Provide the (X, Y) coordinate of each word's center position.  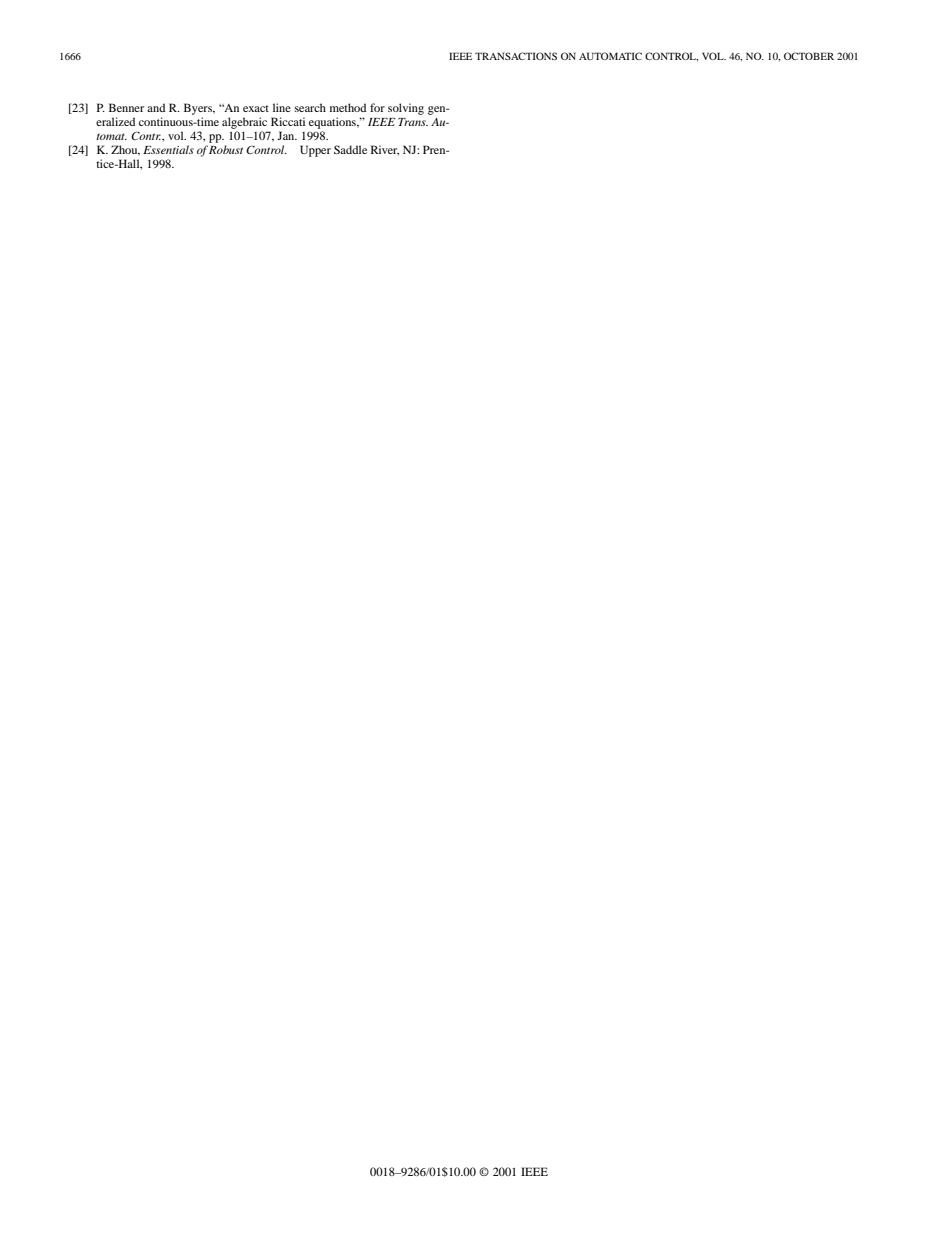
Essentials (168, 149)
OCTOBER (809, 56)
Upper (315, 151)
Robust (226, 149)
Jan (287, 135)
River (385, 150)
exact (256, 108)
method (348, 107)
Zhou (125, 150)
